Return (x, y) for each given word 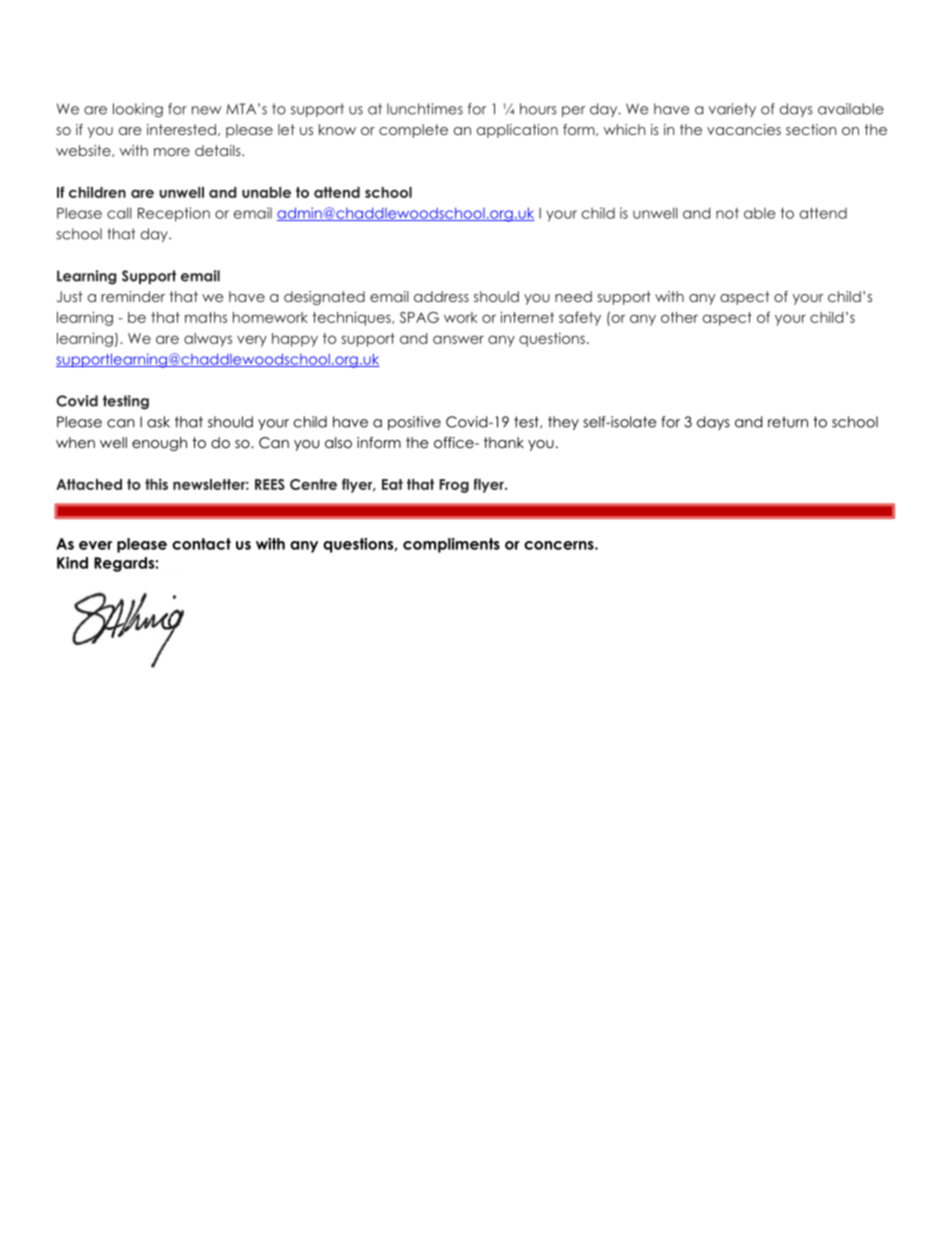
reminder (133, 296)
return (788, 422)
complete (413, 131)
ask (158, 422)
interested (181, 129)
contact (201, 544)
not (727, 213)
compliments (451, 545)
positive (414, 423)
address (441, 296)
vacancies (744, 129)
